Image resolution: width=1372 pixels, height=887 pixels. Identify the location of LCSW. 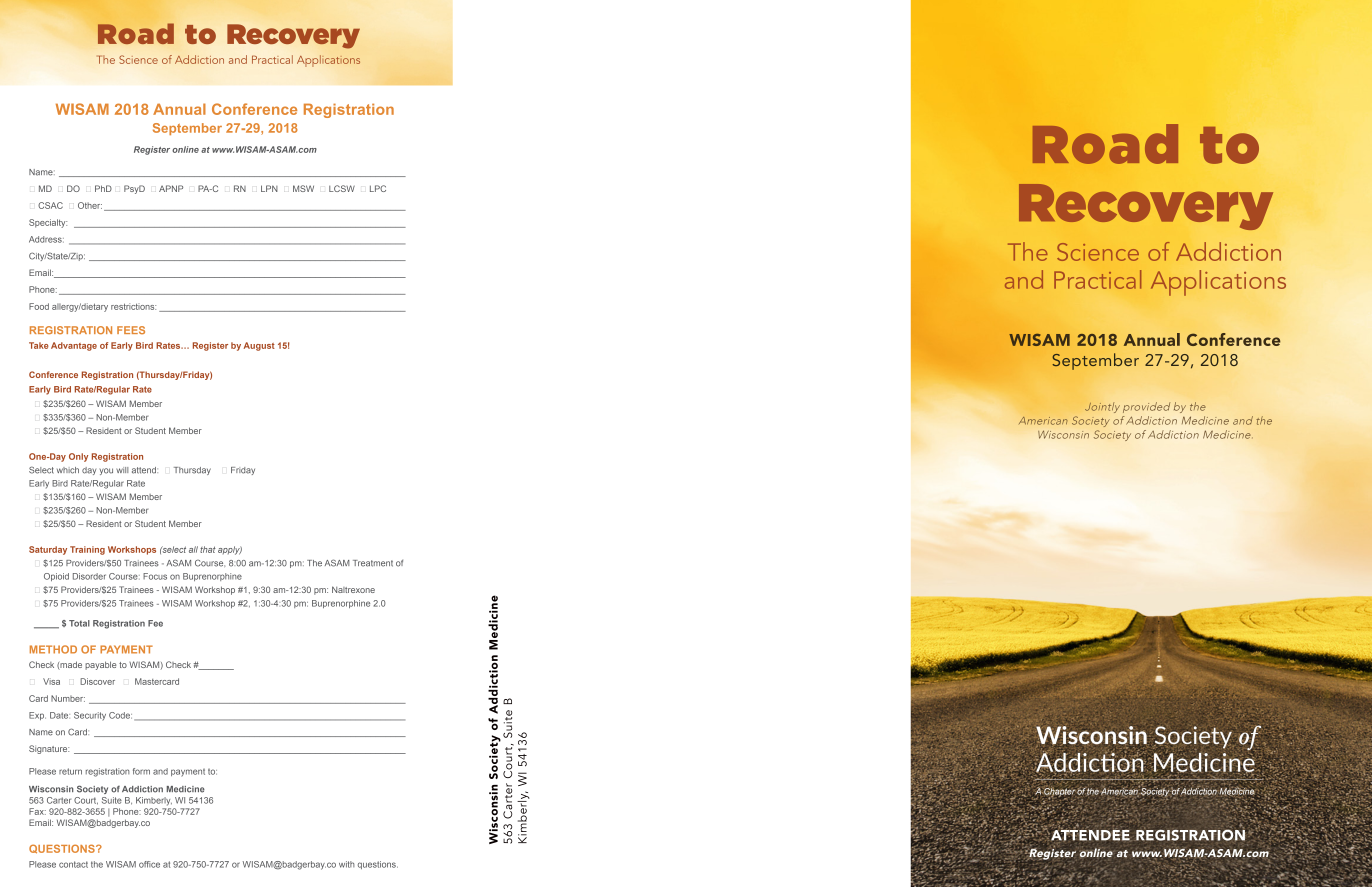
(342, 188).
